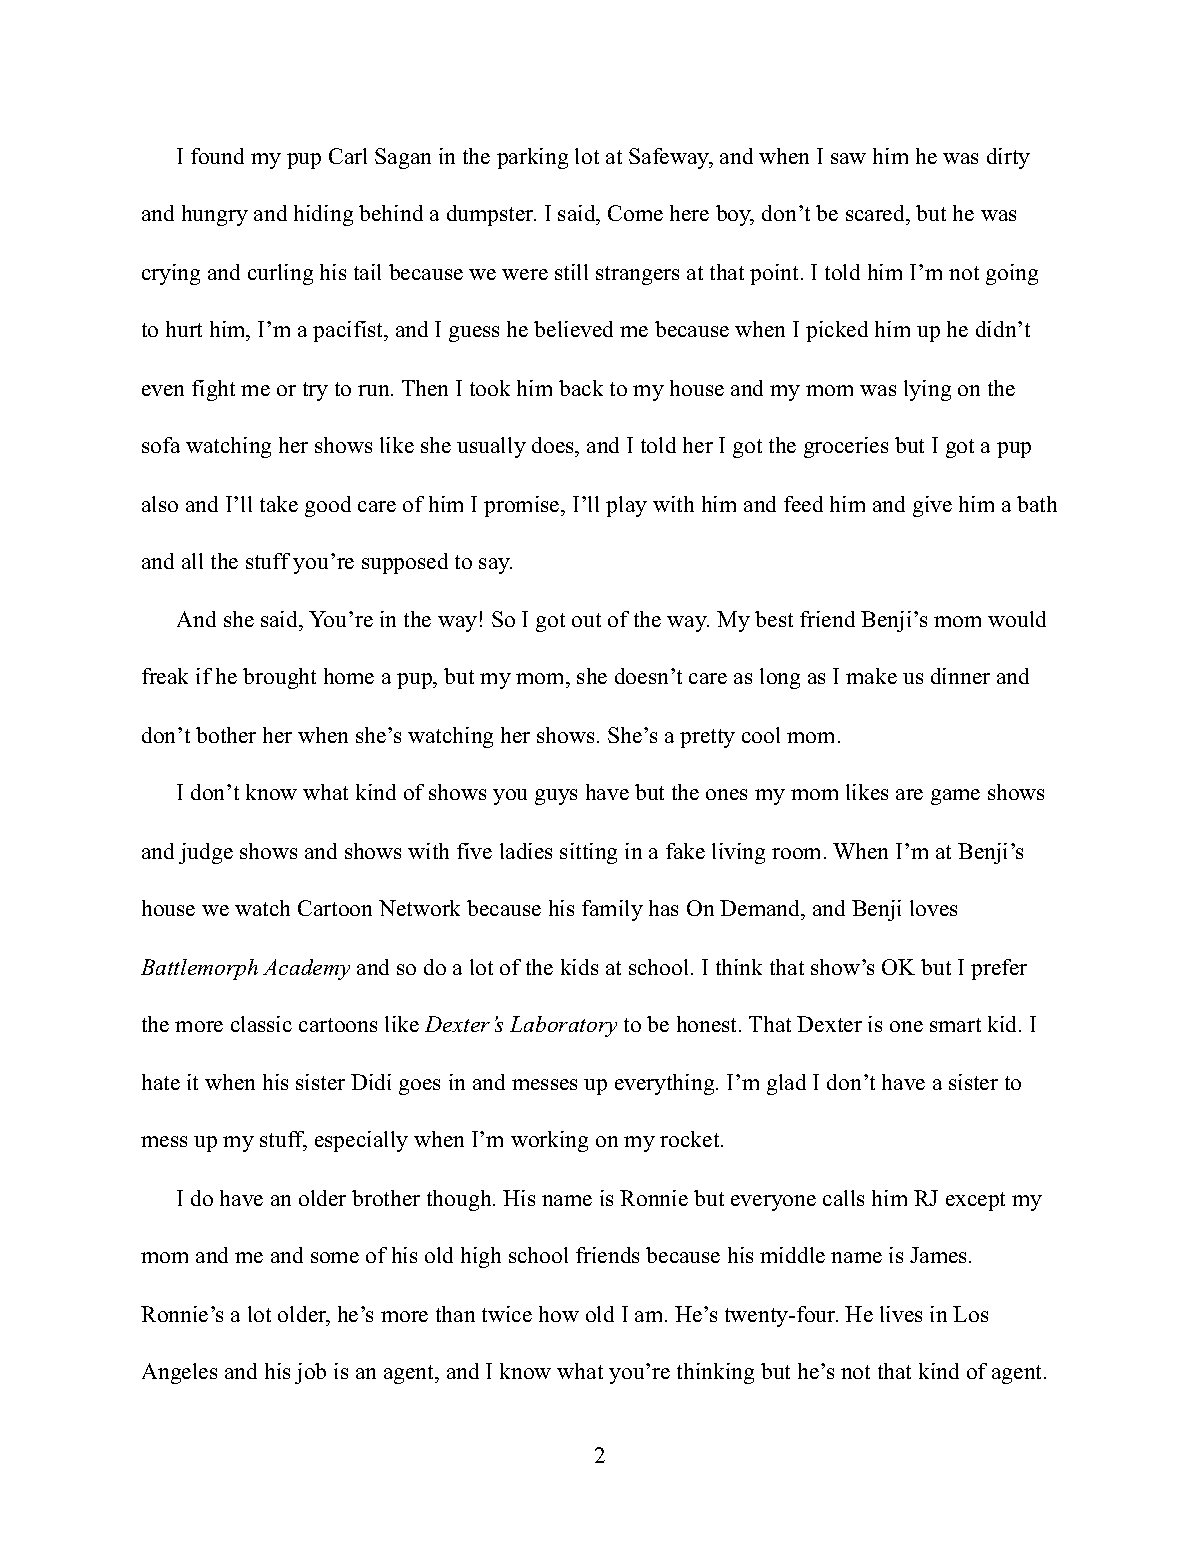 Image resolution: width=1201 pixels, height=1554 pixels. Describe the element at coordinates (279, 504) in the page. I see `take` at that location.
